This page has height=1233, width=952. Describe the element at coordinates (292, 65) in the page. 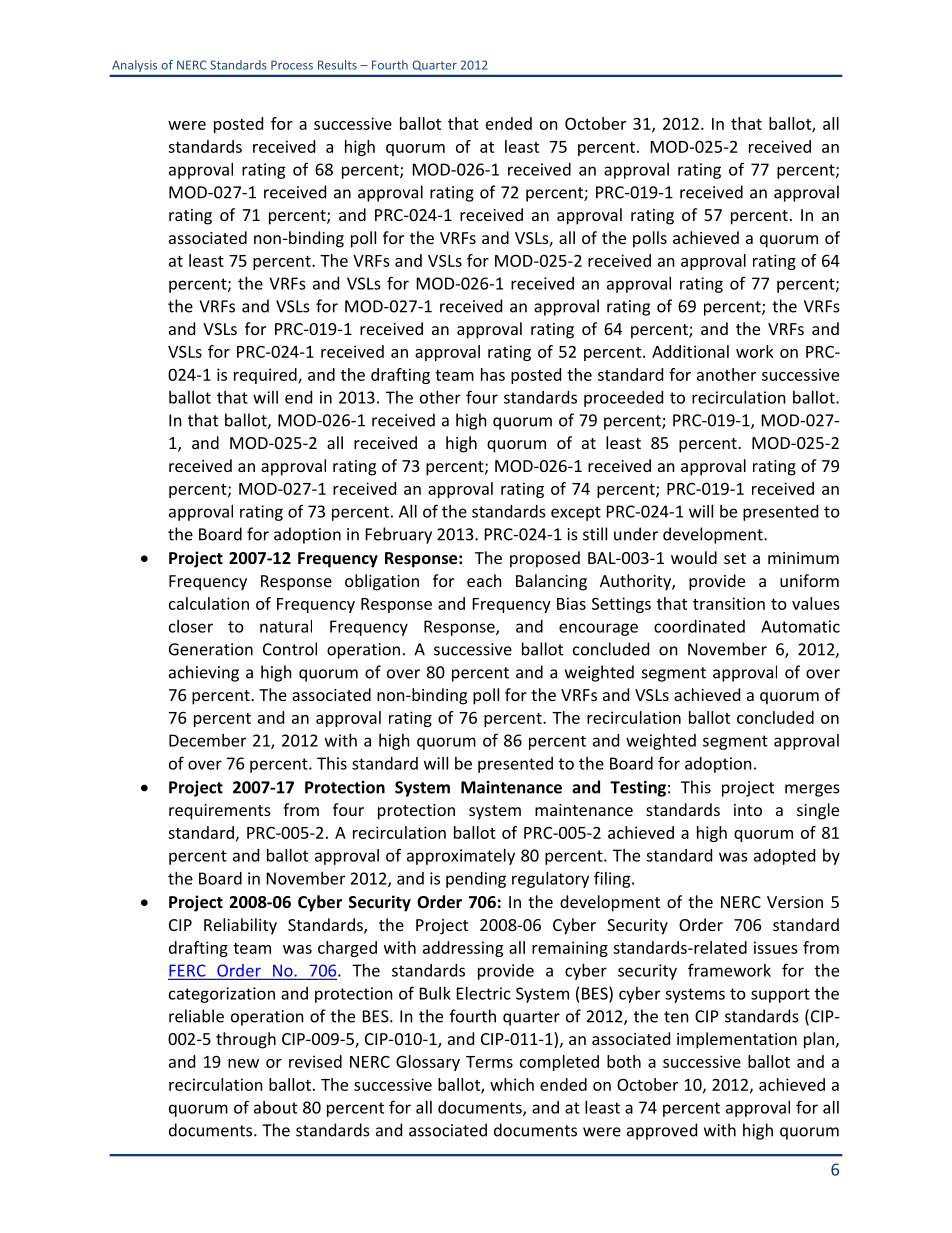

I see `Process` at that location.
